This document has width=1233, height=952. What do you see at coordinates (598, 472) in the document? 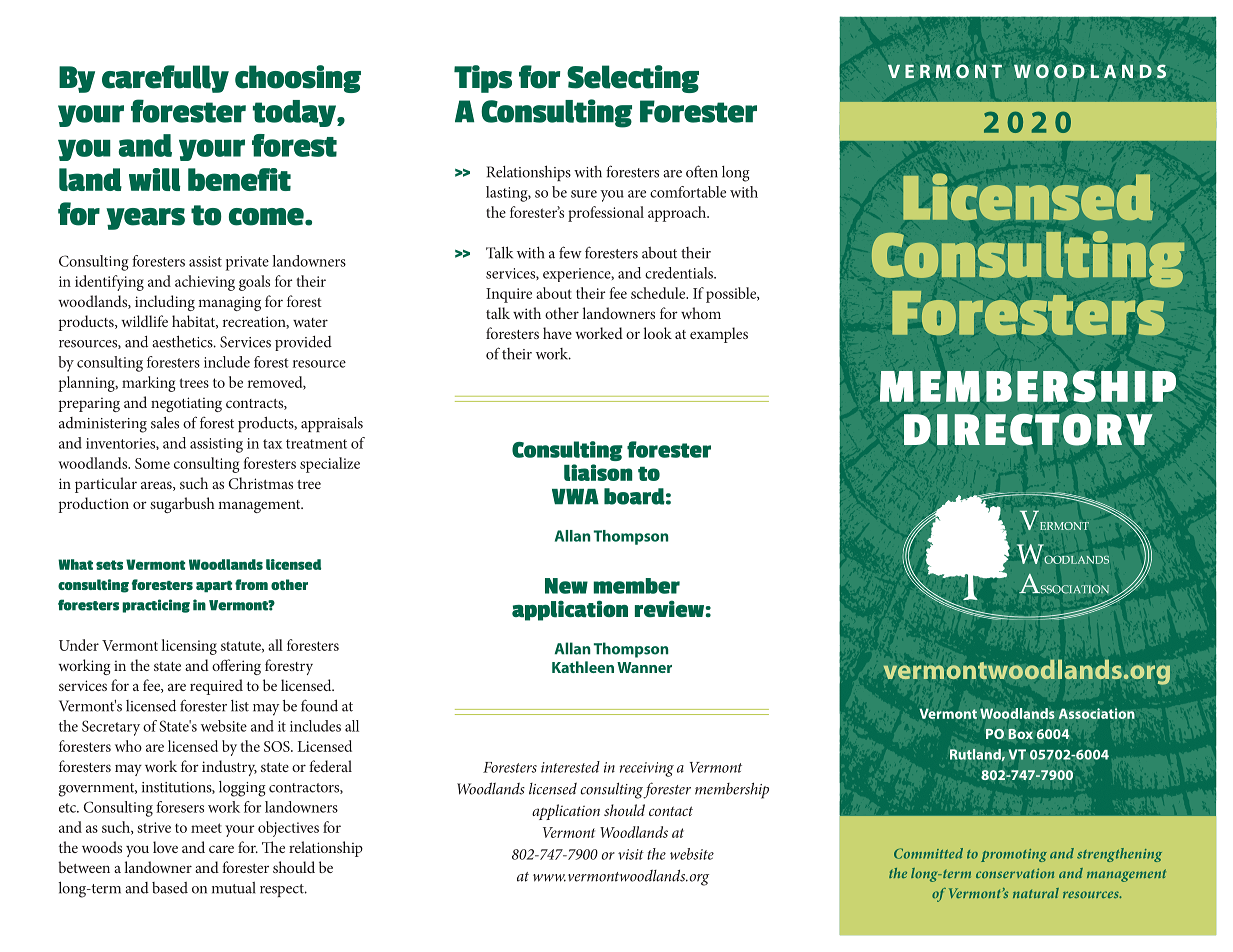
I see `liaison` at bounding box center [598, 472].
